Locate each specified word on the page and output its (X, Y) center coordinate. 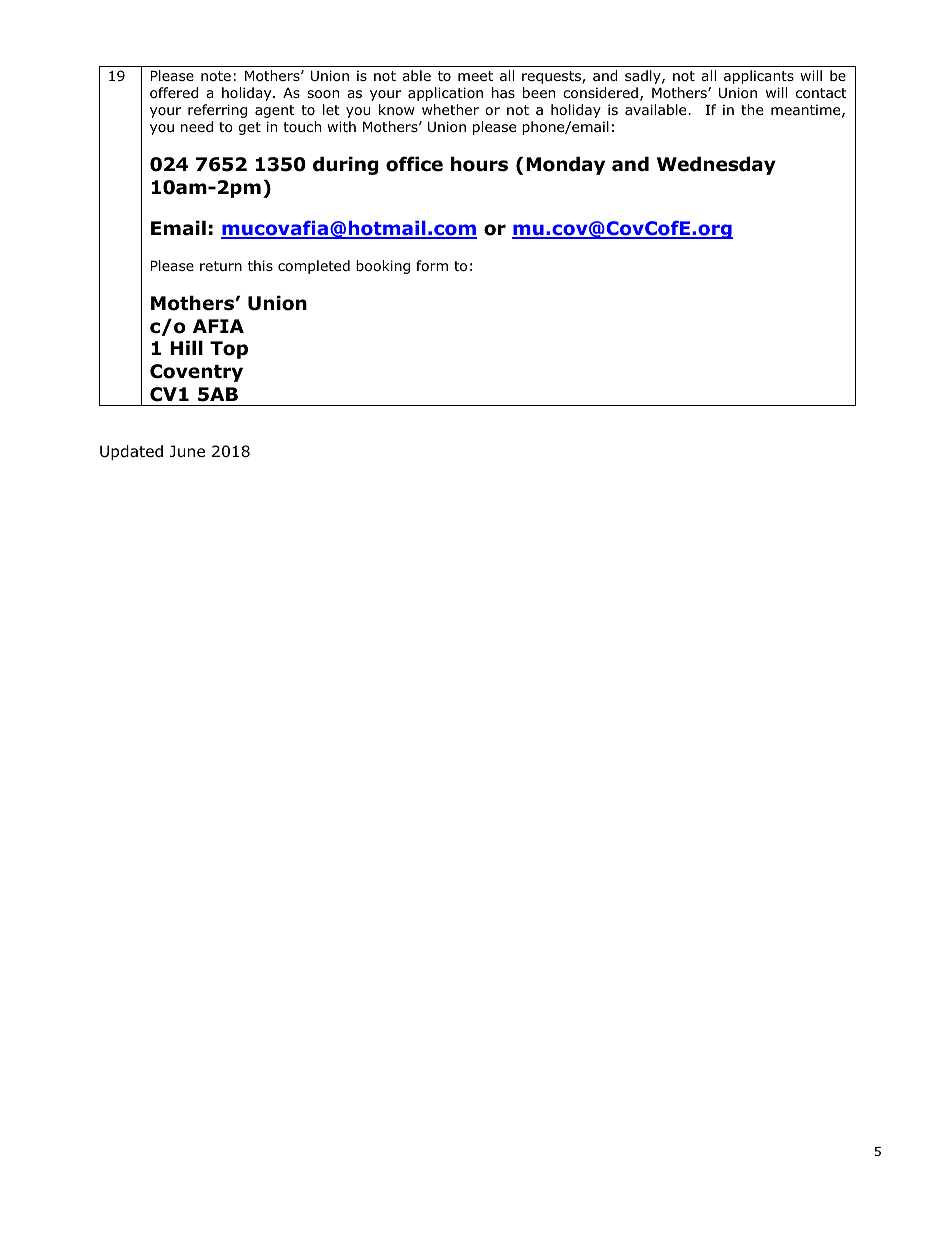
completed (314, 267)
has (503, 92)
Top (229, 350)
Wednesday (716, 165)
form (432, 266)
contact (821, 93)
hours (479, 164)
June (187, 451)
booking (383, 267)
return (221, 266)
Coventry (196, 373)
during (346, 165)
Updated (131, 452)
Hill (186, 347)
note (216, 76)
